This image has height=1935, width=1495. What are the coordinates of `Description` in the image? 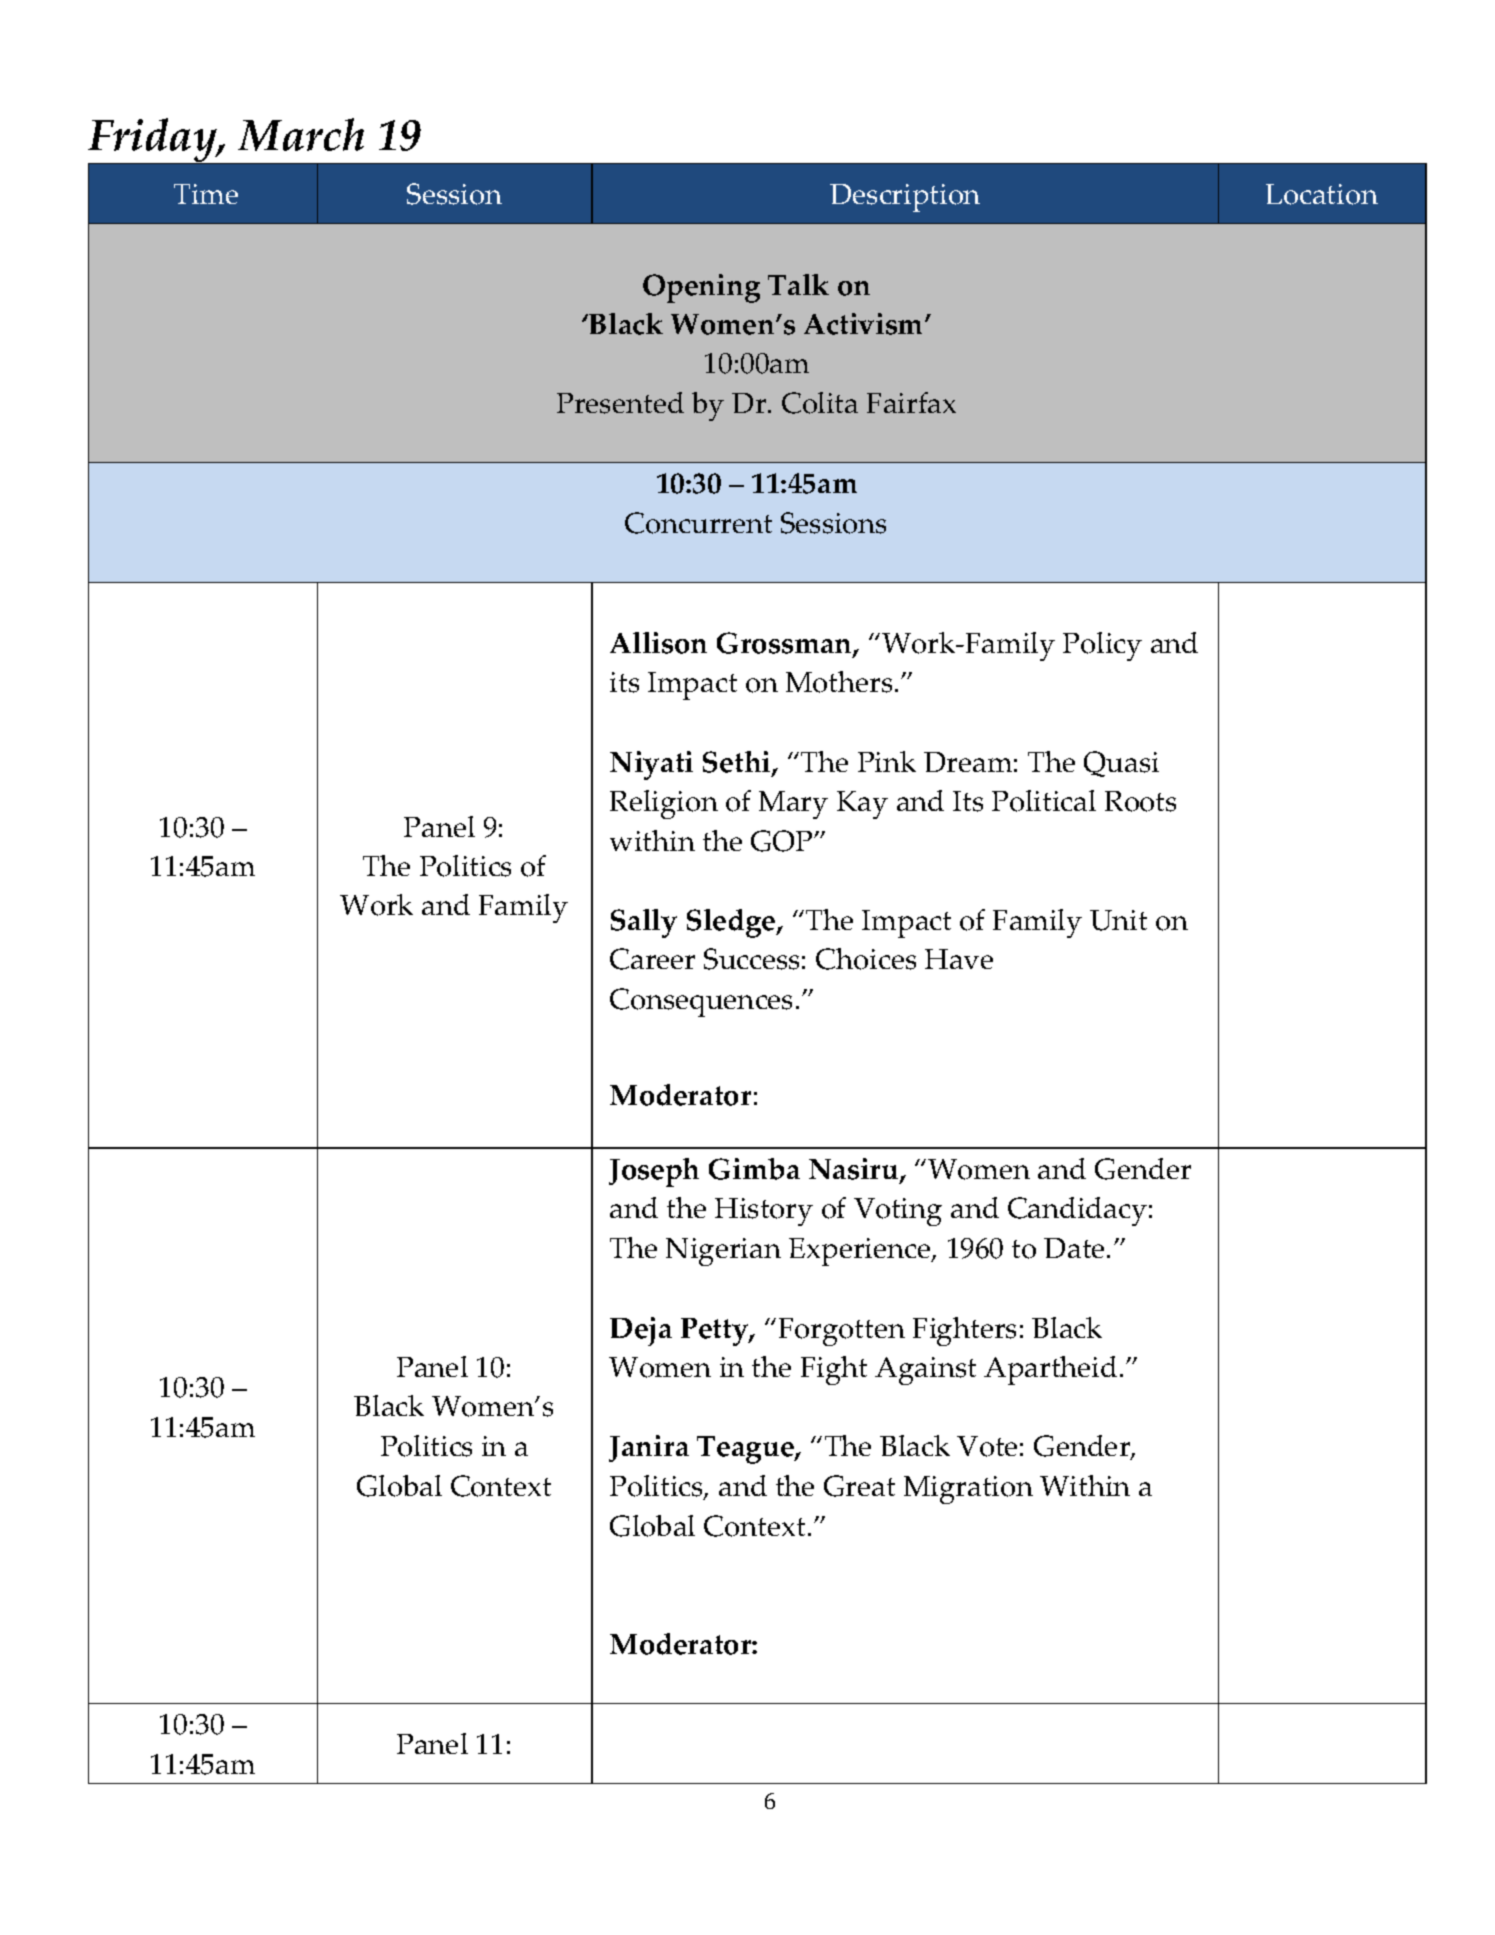 It's located at (905, 198).
